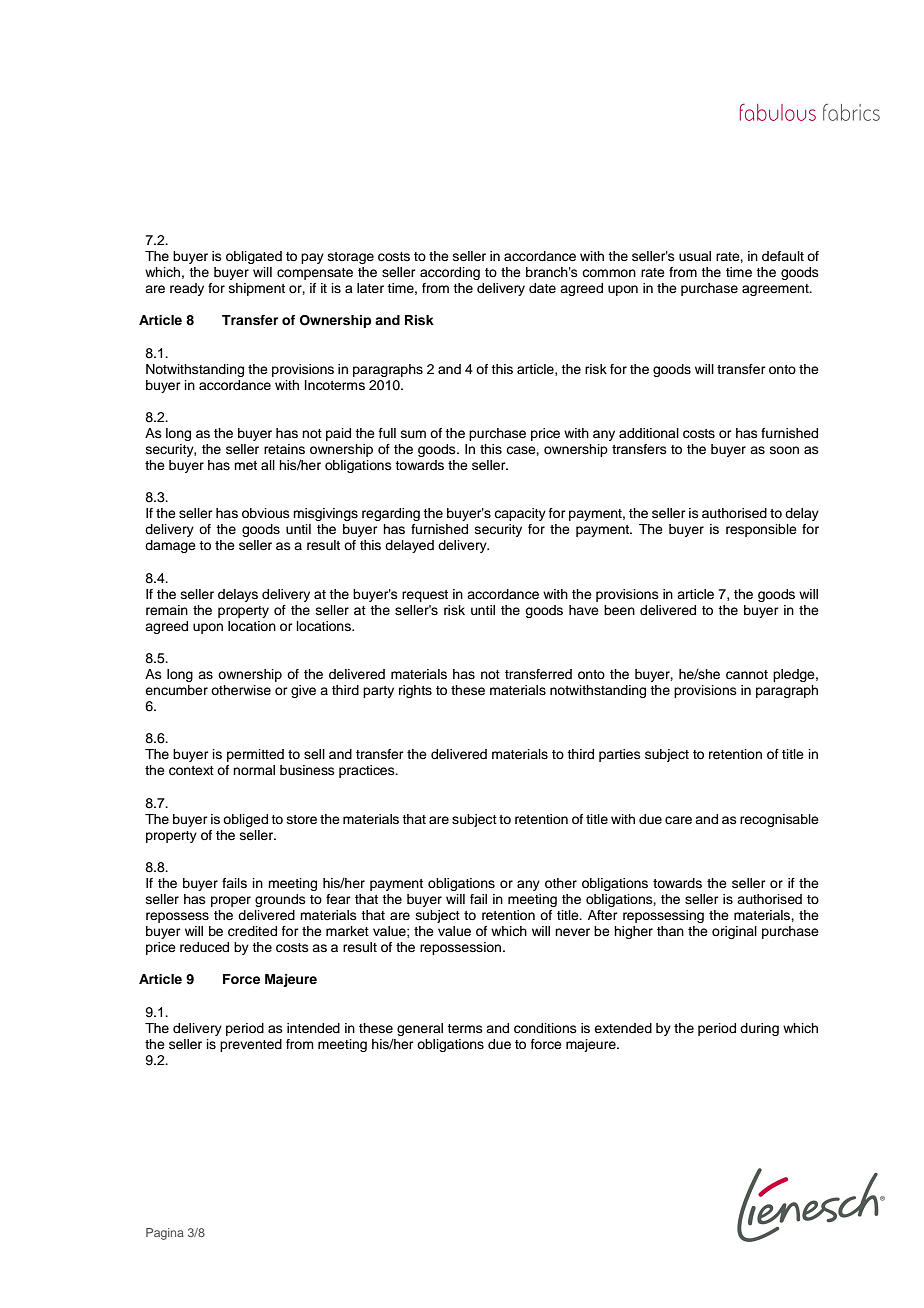 The height and width of the image is (1308, 924). I want to click on original, so click(734, 932).
